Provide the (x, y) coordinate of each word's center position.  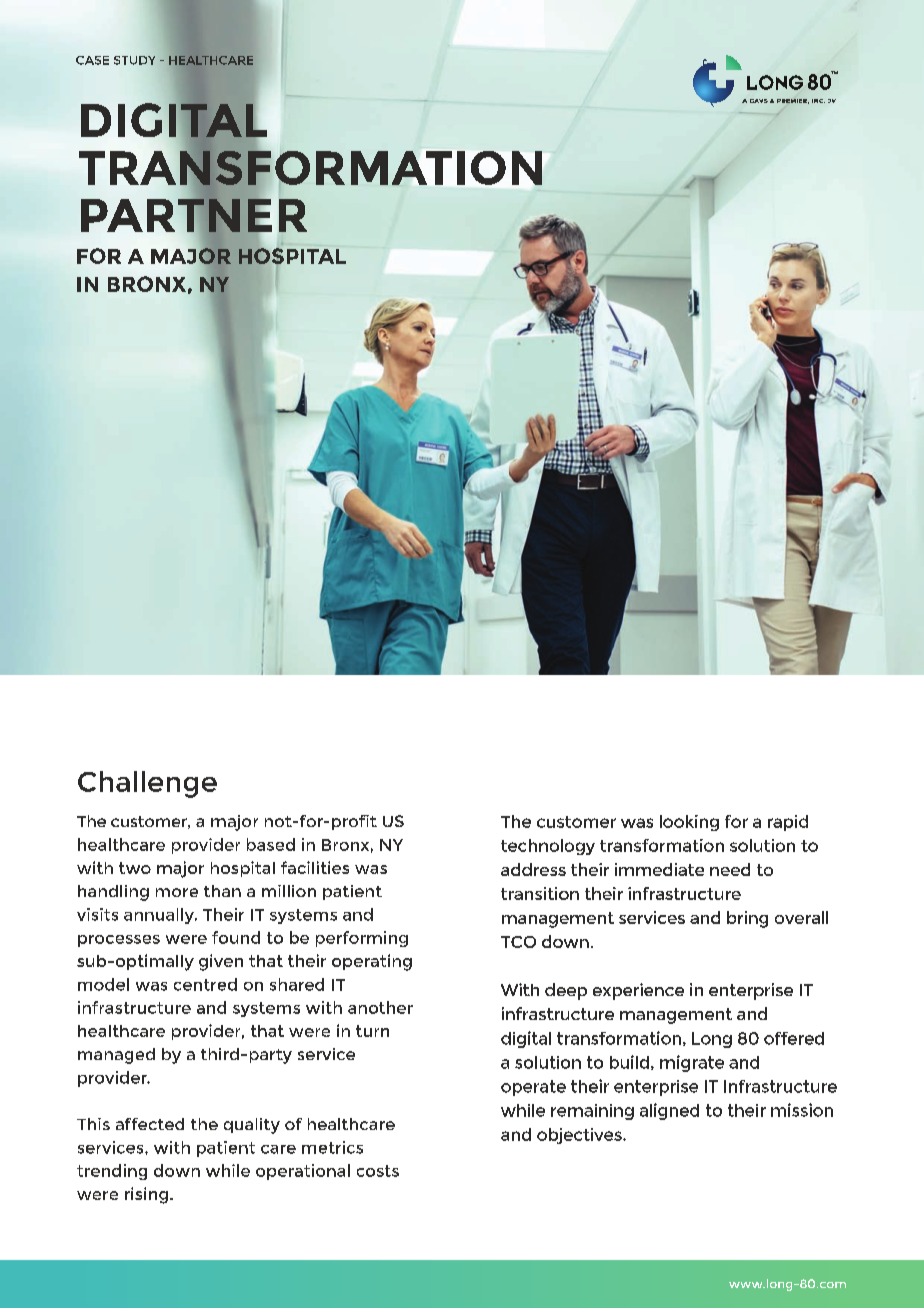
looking (689, 823)
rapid (788, 823)
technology (548, 847)
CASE (92, 60)
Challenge (147, 784)
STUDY (134, 60)
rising (146, 1195)
